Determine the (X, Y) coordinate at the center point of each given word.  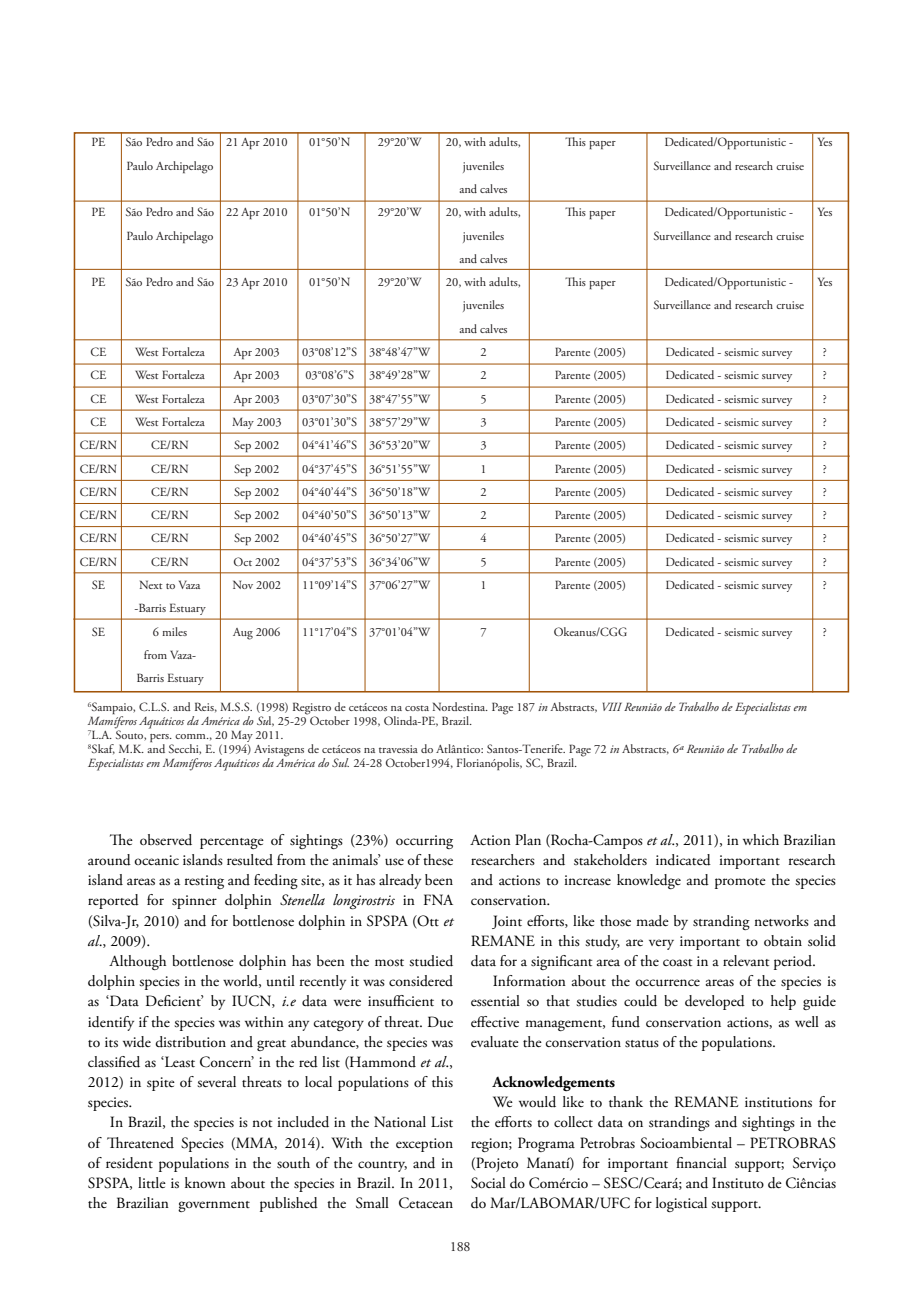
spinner (194, 902)
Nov (243, 584)
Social (488, 1183)
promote (740, 883)
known (205, 1182)
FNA (438, 899)
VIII (612, 706)
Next (151, 584)
